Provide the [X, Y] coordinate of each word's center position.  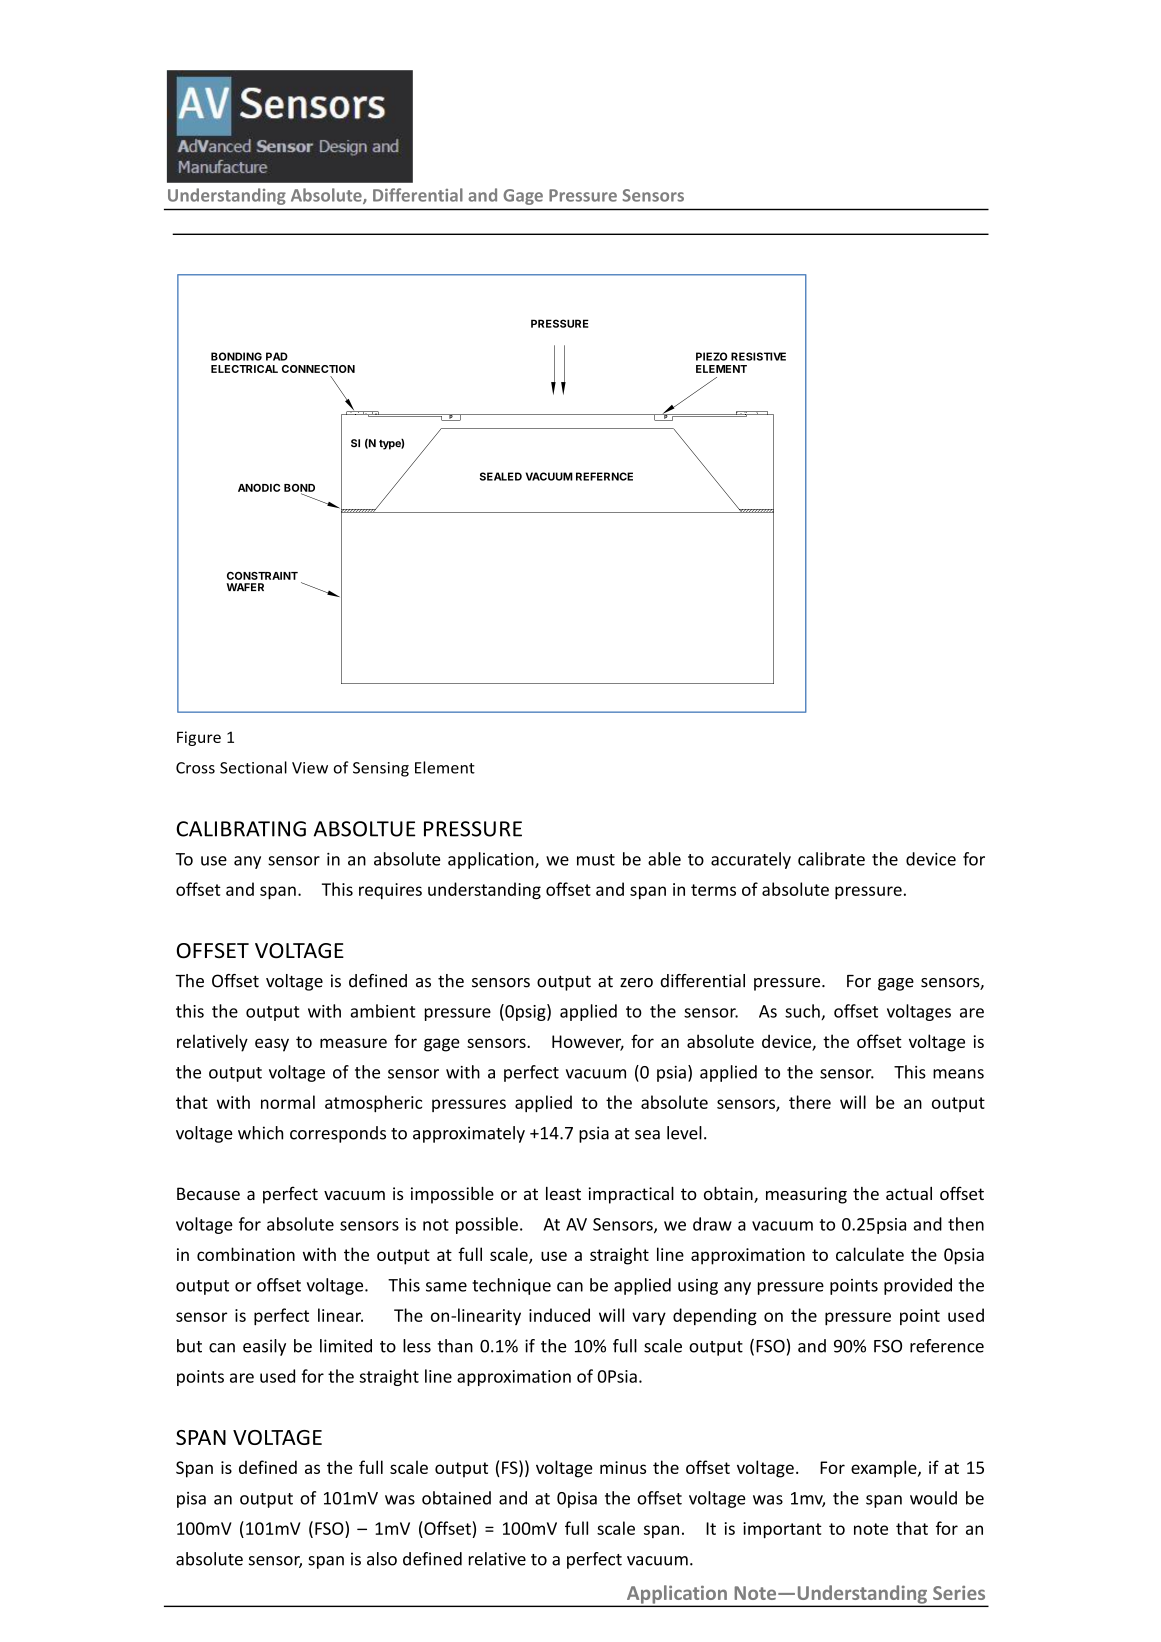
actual [909, 1193]
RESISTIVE [758, 356]
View [310, 768]
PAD [277, 356]
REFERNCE [604, 476]
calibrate [831, 859]
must [596, 860]
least [563, 1193]
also [382, 1559]
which [260, 1133]
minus [623, 1467]
